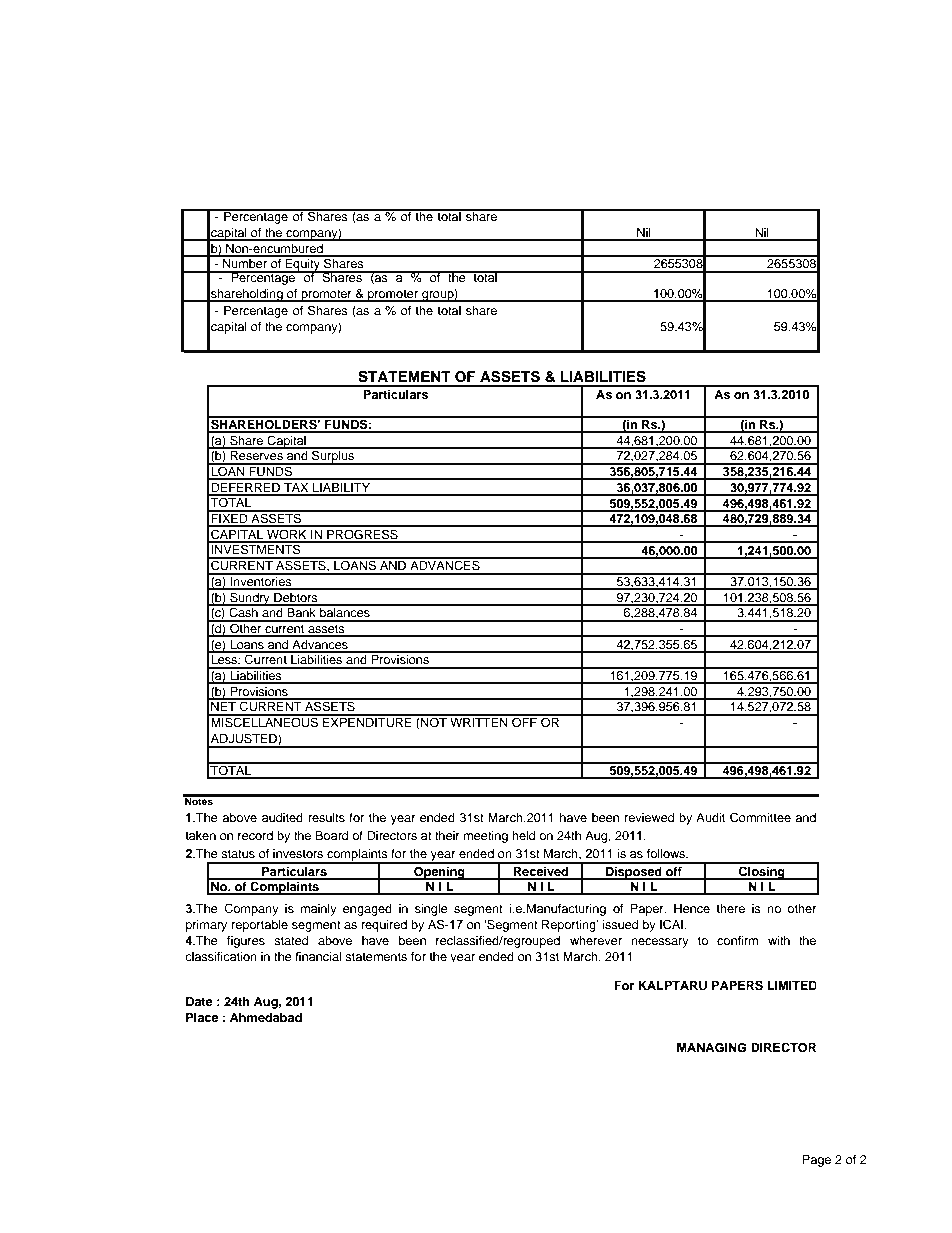  I want to click on reviewed, so click(649, 817).
